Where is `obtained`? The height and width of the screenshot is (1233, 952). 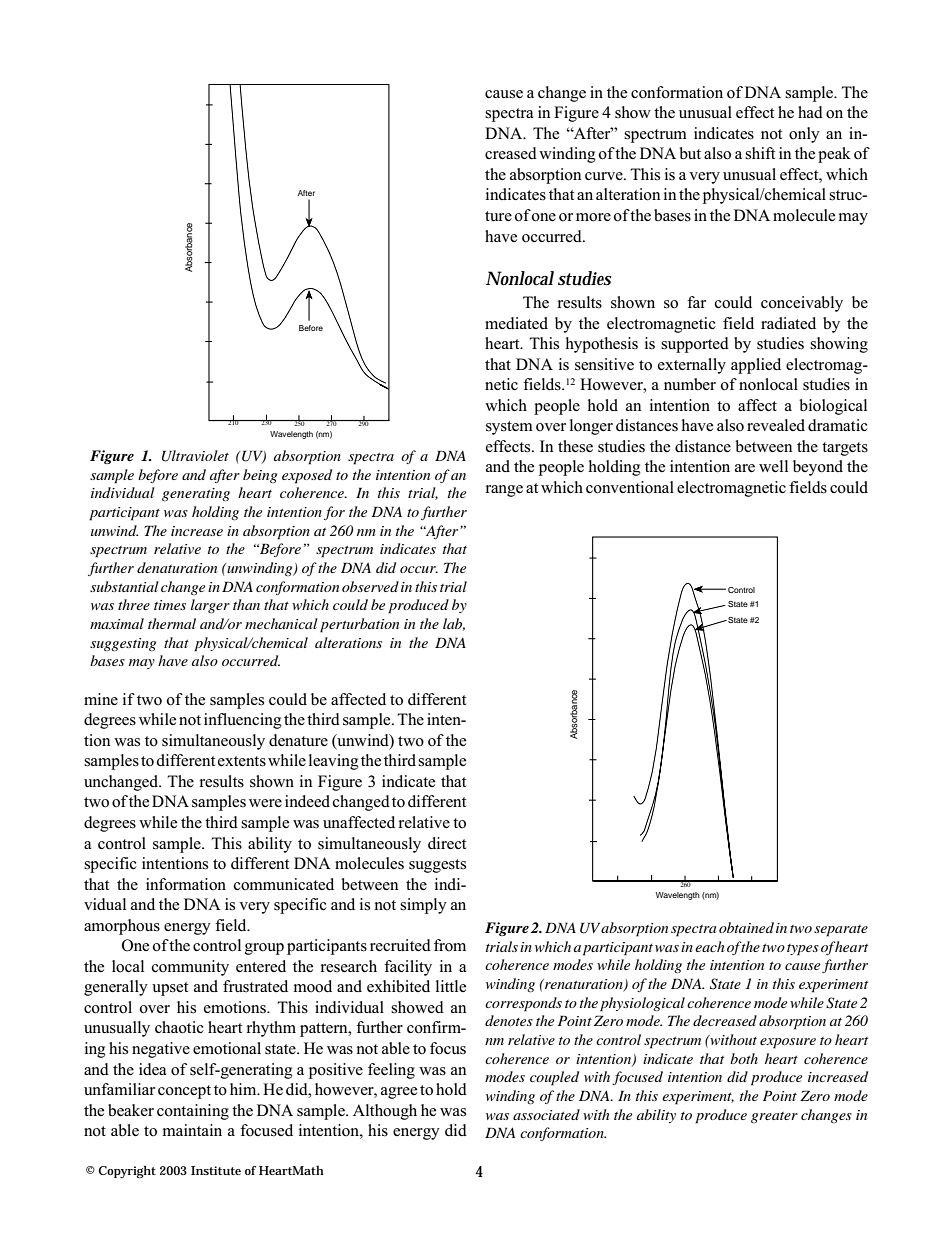 obtained is located at coordinates (746, 927).
